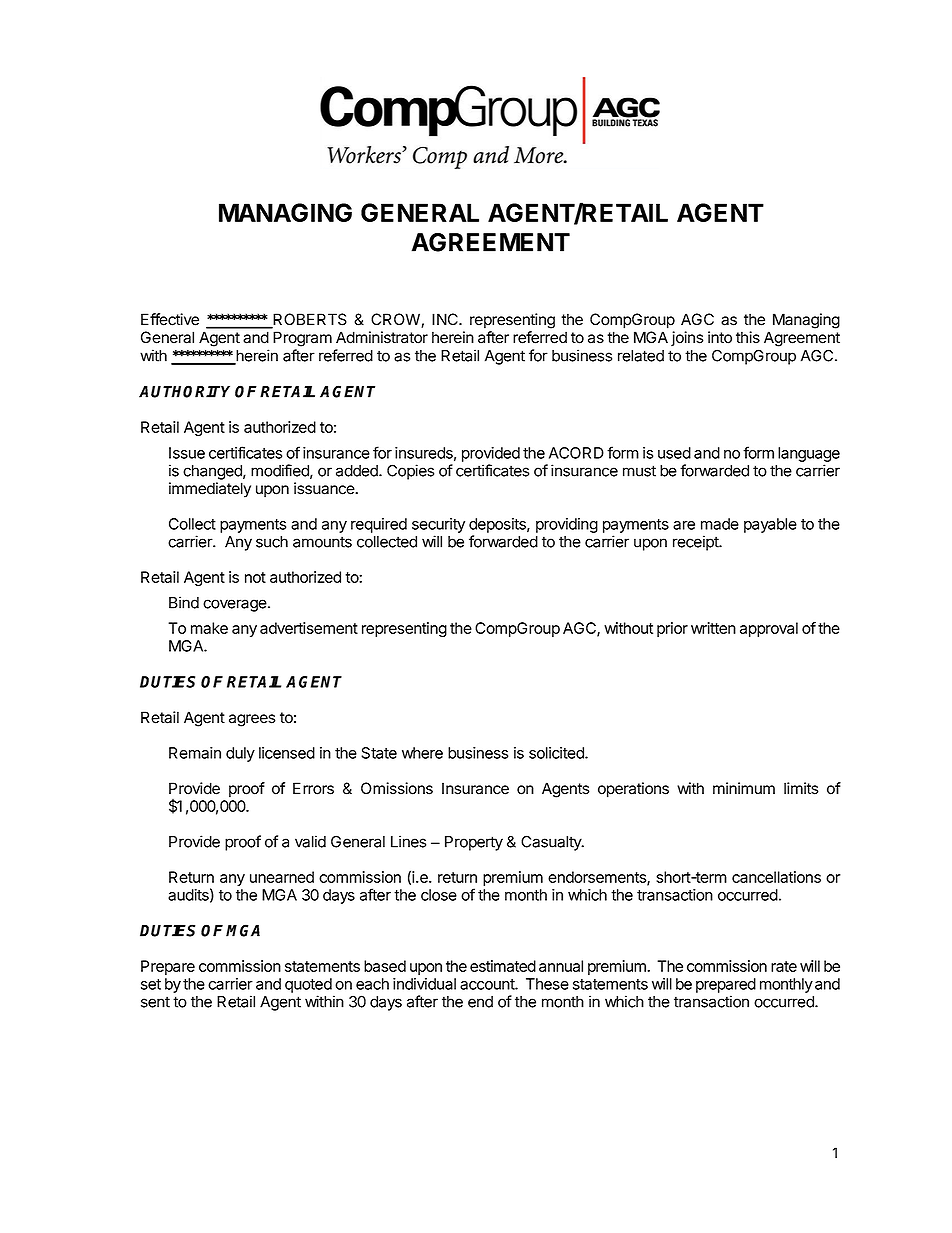 The height and width of the document is (1233, 952). Describe the element at coordinates (151, 984) in the document. I see `set` at that location.
